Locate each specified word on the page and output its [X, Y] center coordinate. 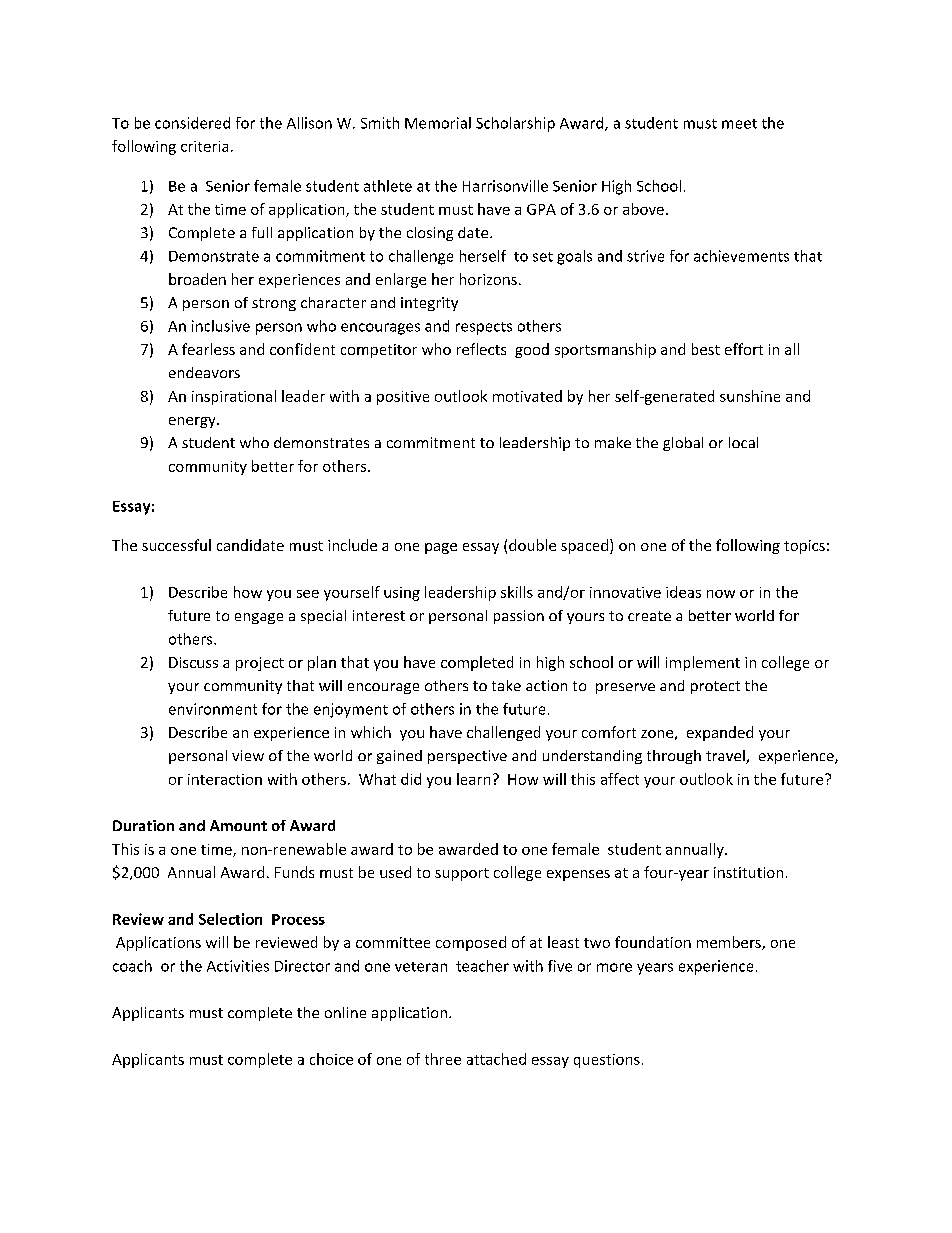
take [506, 685]
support [462, 874]
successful [176, 545]
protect [715, 687]
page [441, 548]
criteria [204, 146]
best [706, 349]
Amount [238, 825]
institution [748, 872]
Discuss [193, 662]
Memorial [438, 123]
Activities [238, 966]
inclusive [221, 326]
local [743, 442]
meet [739, 124]
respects [484, 328]
